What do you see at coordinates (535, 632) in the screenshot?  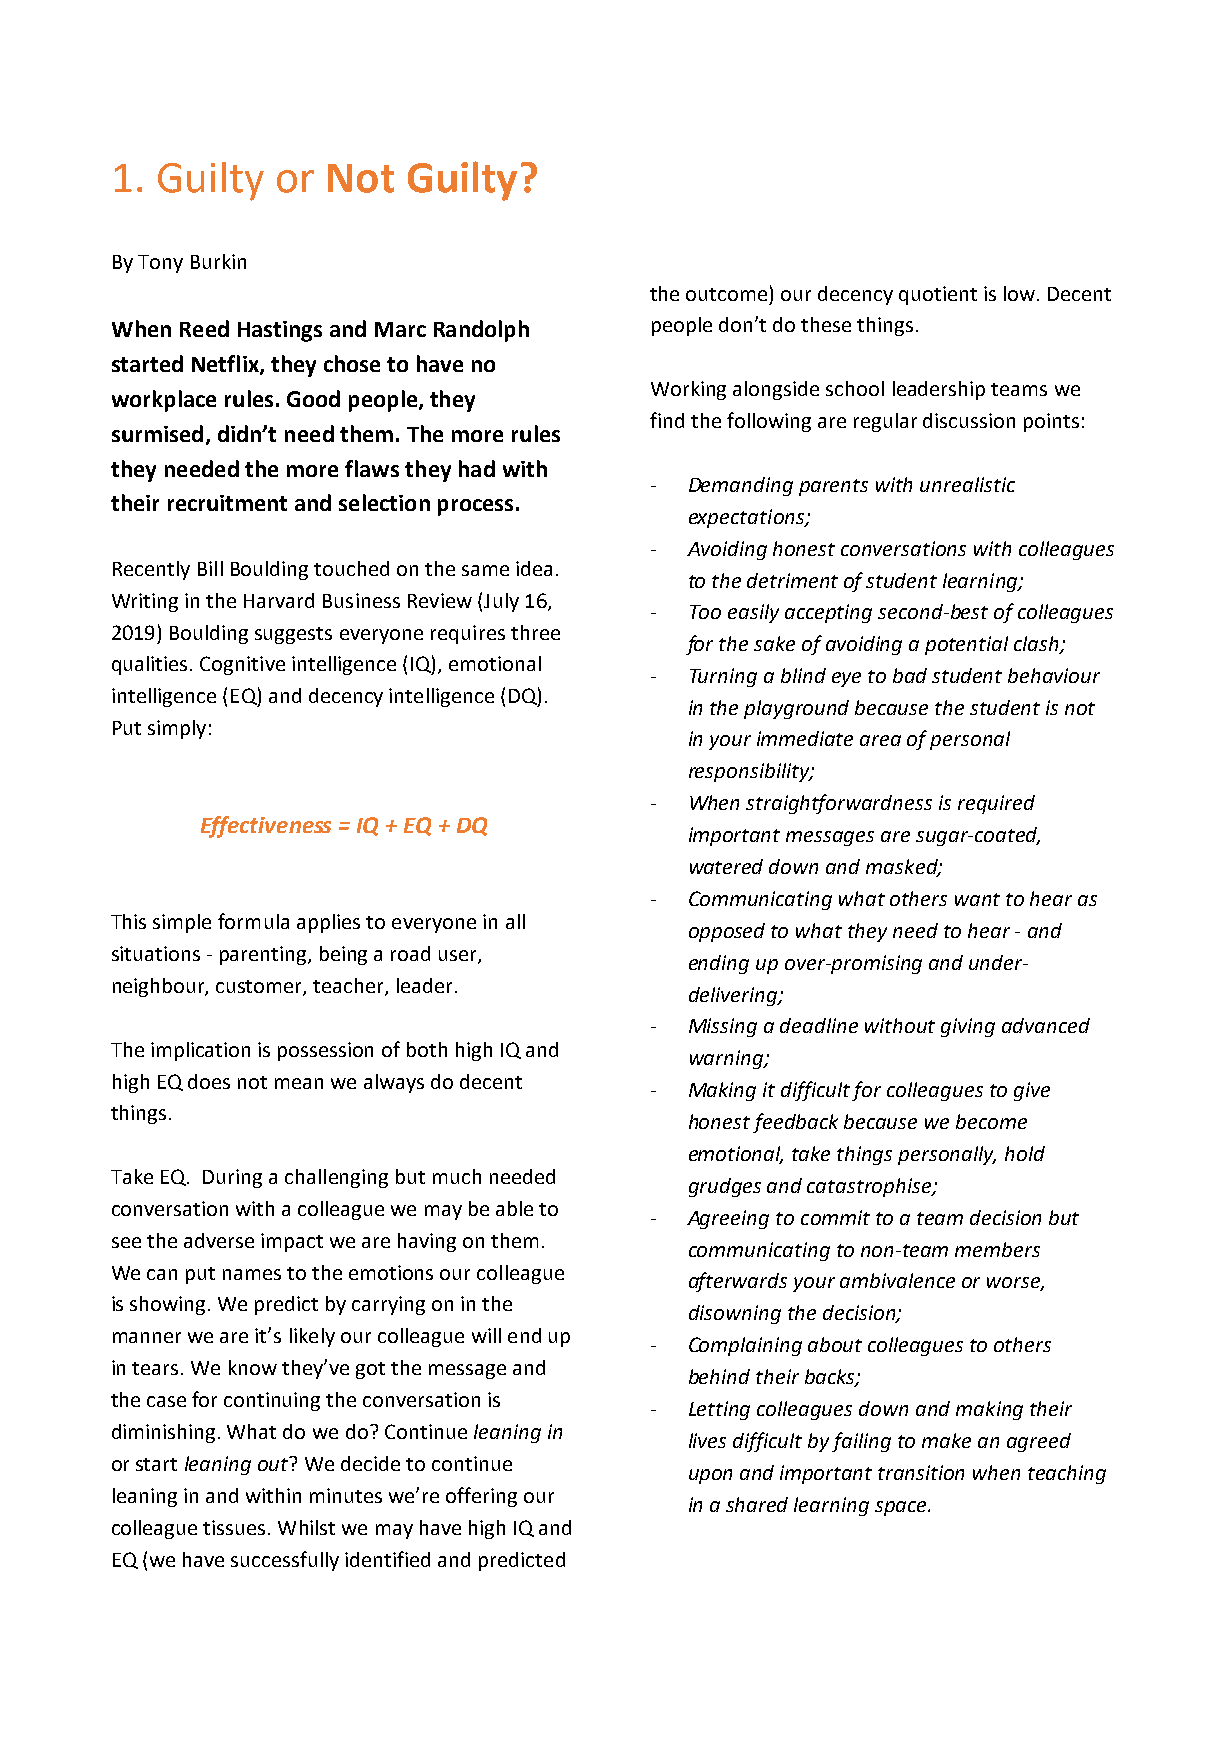 I see `three` at bounding box center [535, 632].
